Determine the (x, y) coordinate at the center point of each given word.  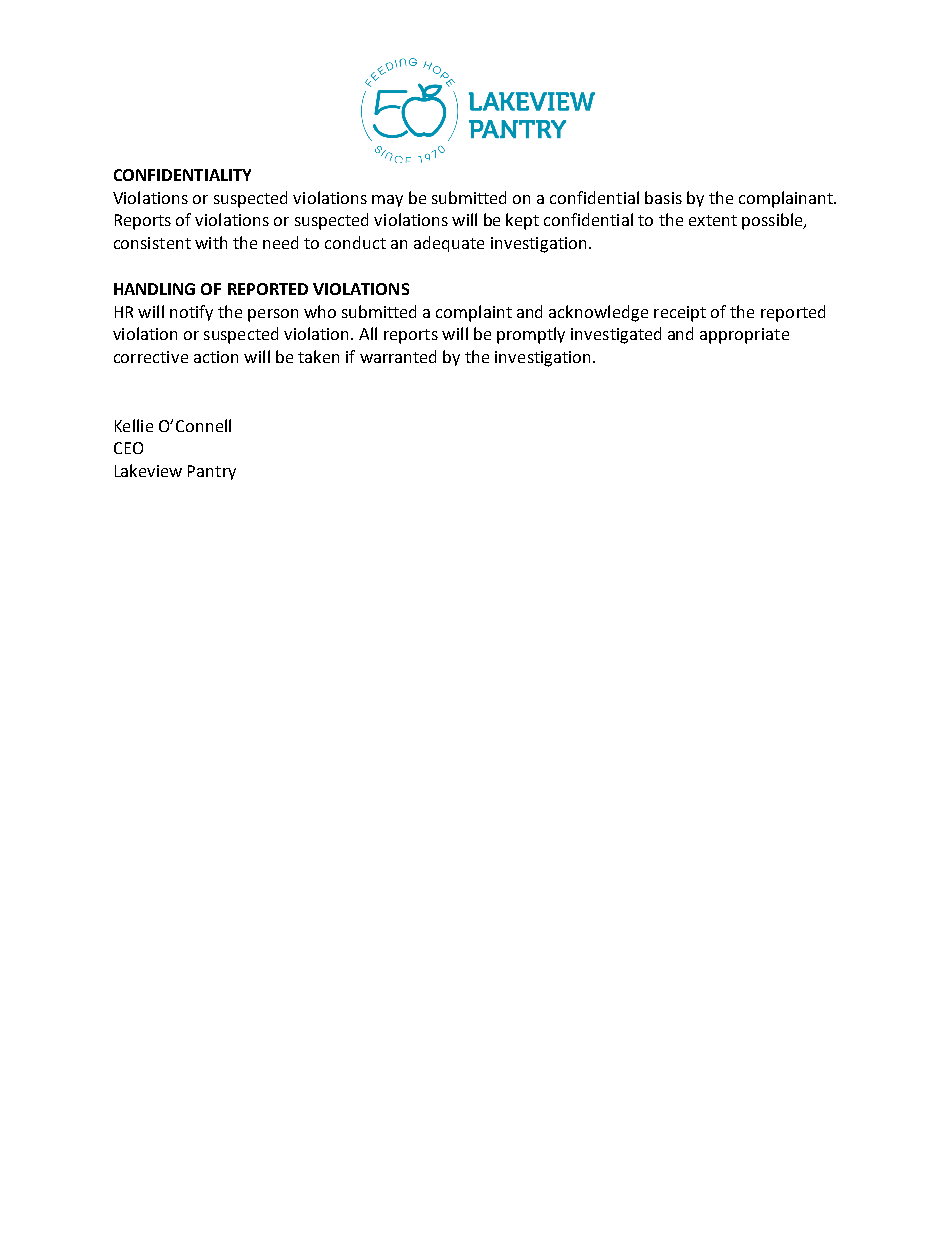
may (387, 201)
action (216, 357)
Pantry (212, 472)
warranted (398, 356)
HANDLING (154, 289)
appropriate (744, 336)
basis (663, 197)
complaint (474, 313)
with (211, 242)
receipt (680, 314)
